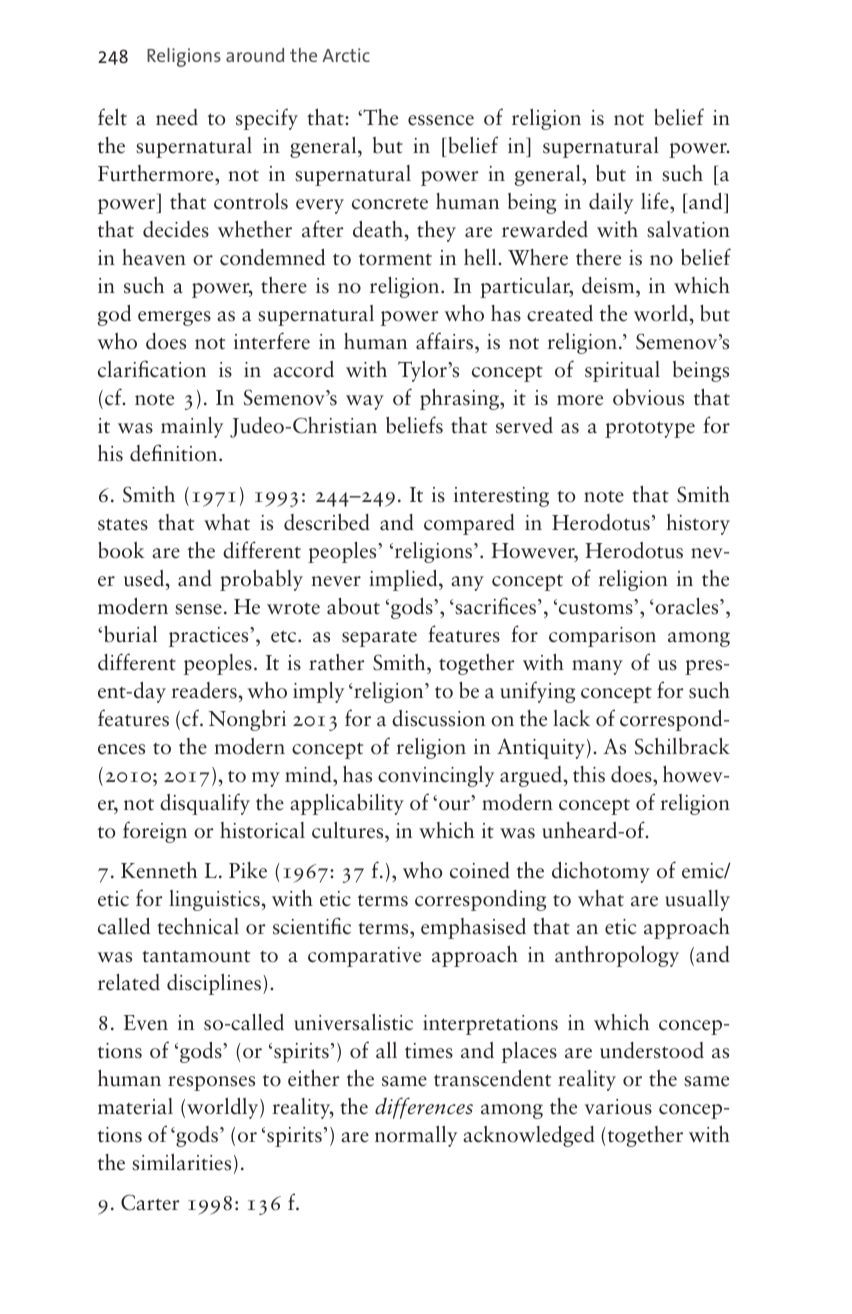 Image resolution: width=852 pixels, height=1314 pixels. I want to click on essence, so click(441, 120).
